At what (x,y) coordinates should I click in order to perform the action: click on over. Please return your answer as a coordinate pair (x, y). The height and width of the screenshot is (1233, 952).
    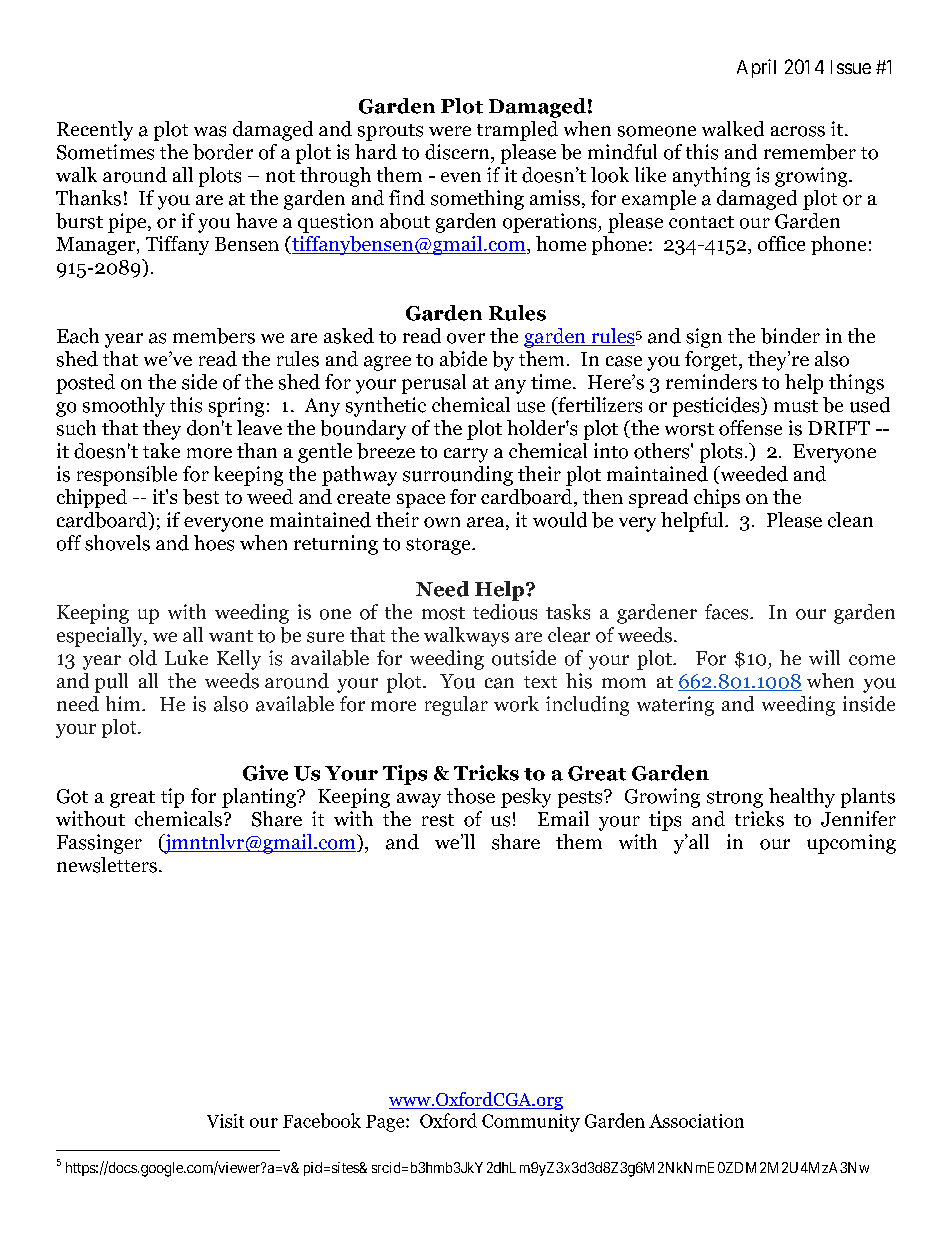
    Looking at the image, I should click on (466, 338).
